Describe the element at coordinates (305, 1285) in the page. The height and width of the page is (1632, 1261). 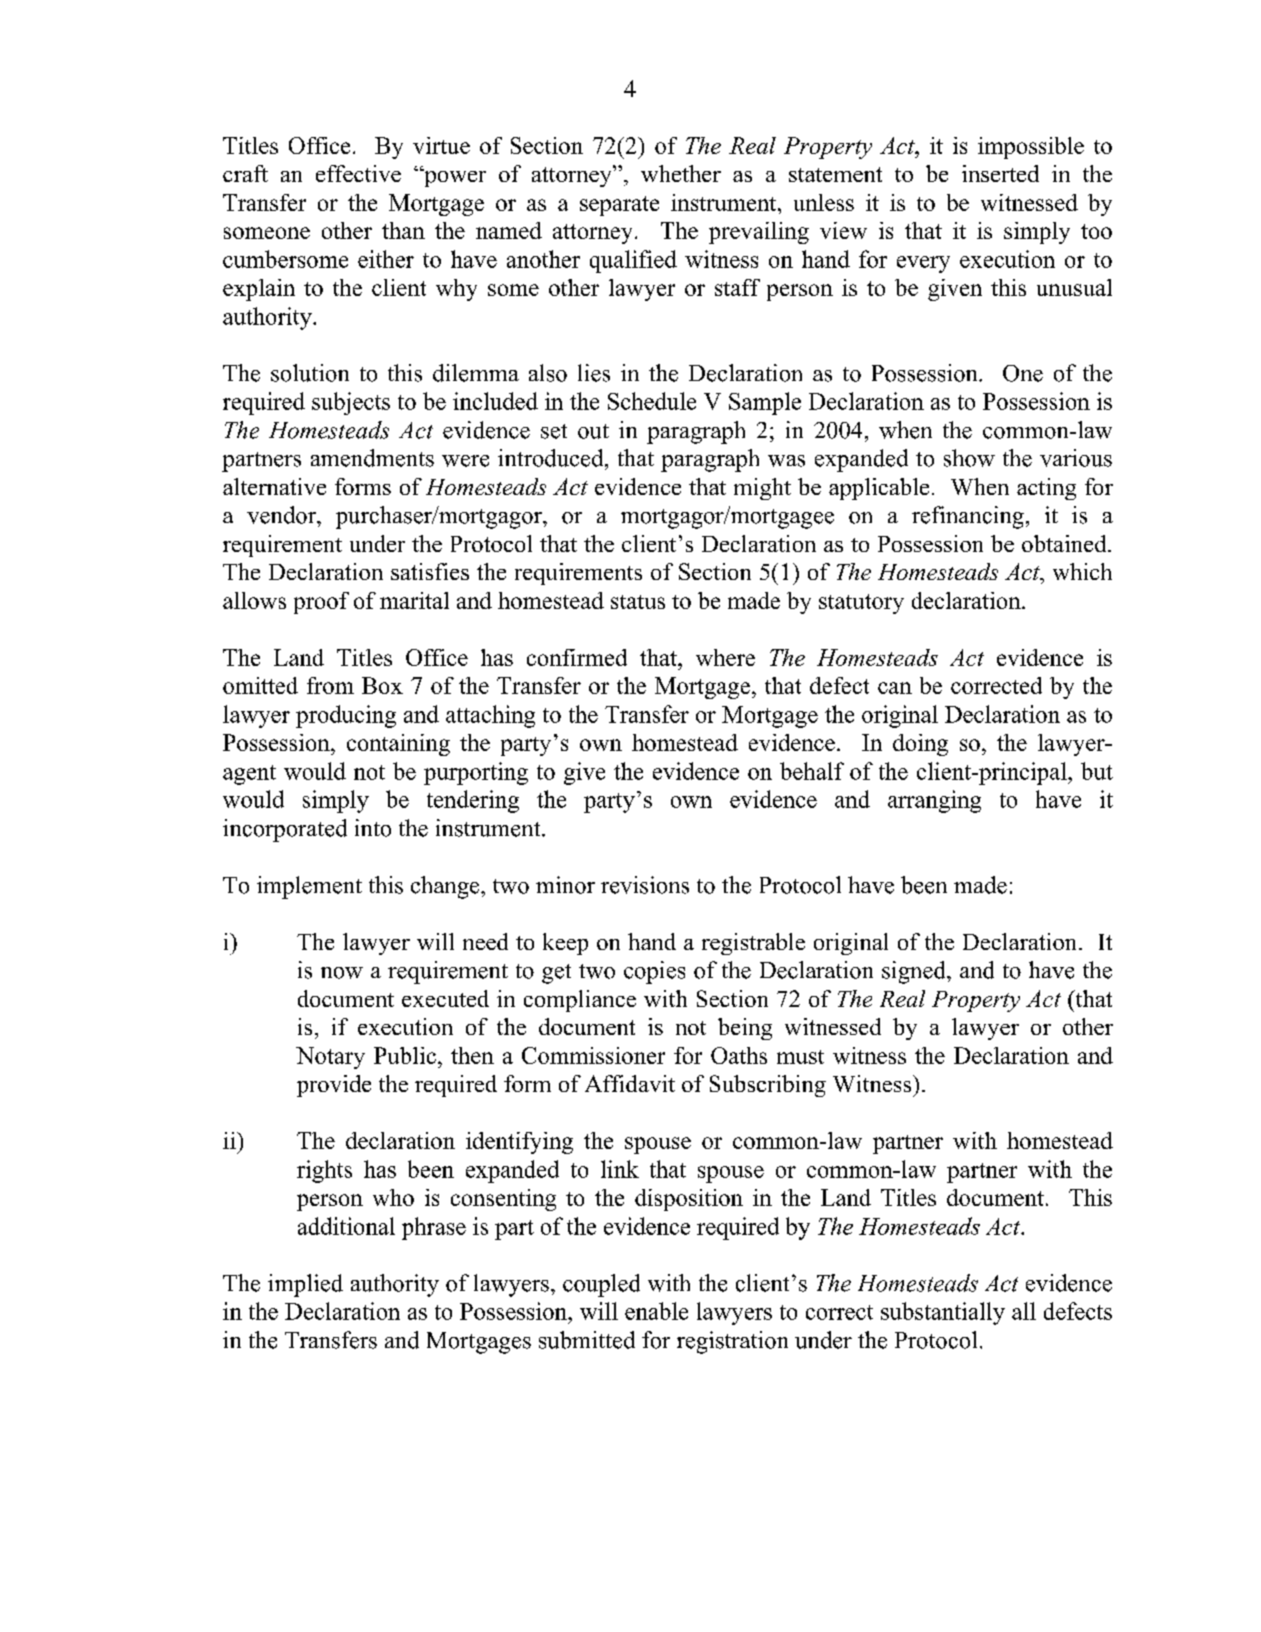
I see `implied` at that location.
